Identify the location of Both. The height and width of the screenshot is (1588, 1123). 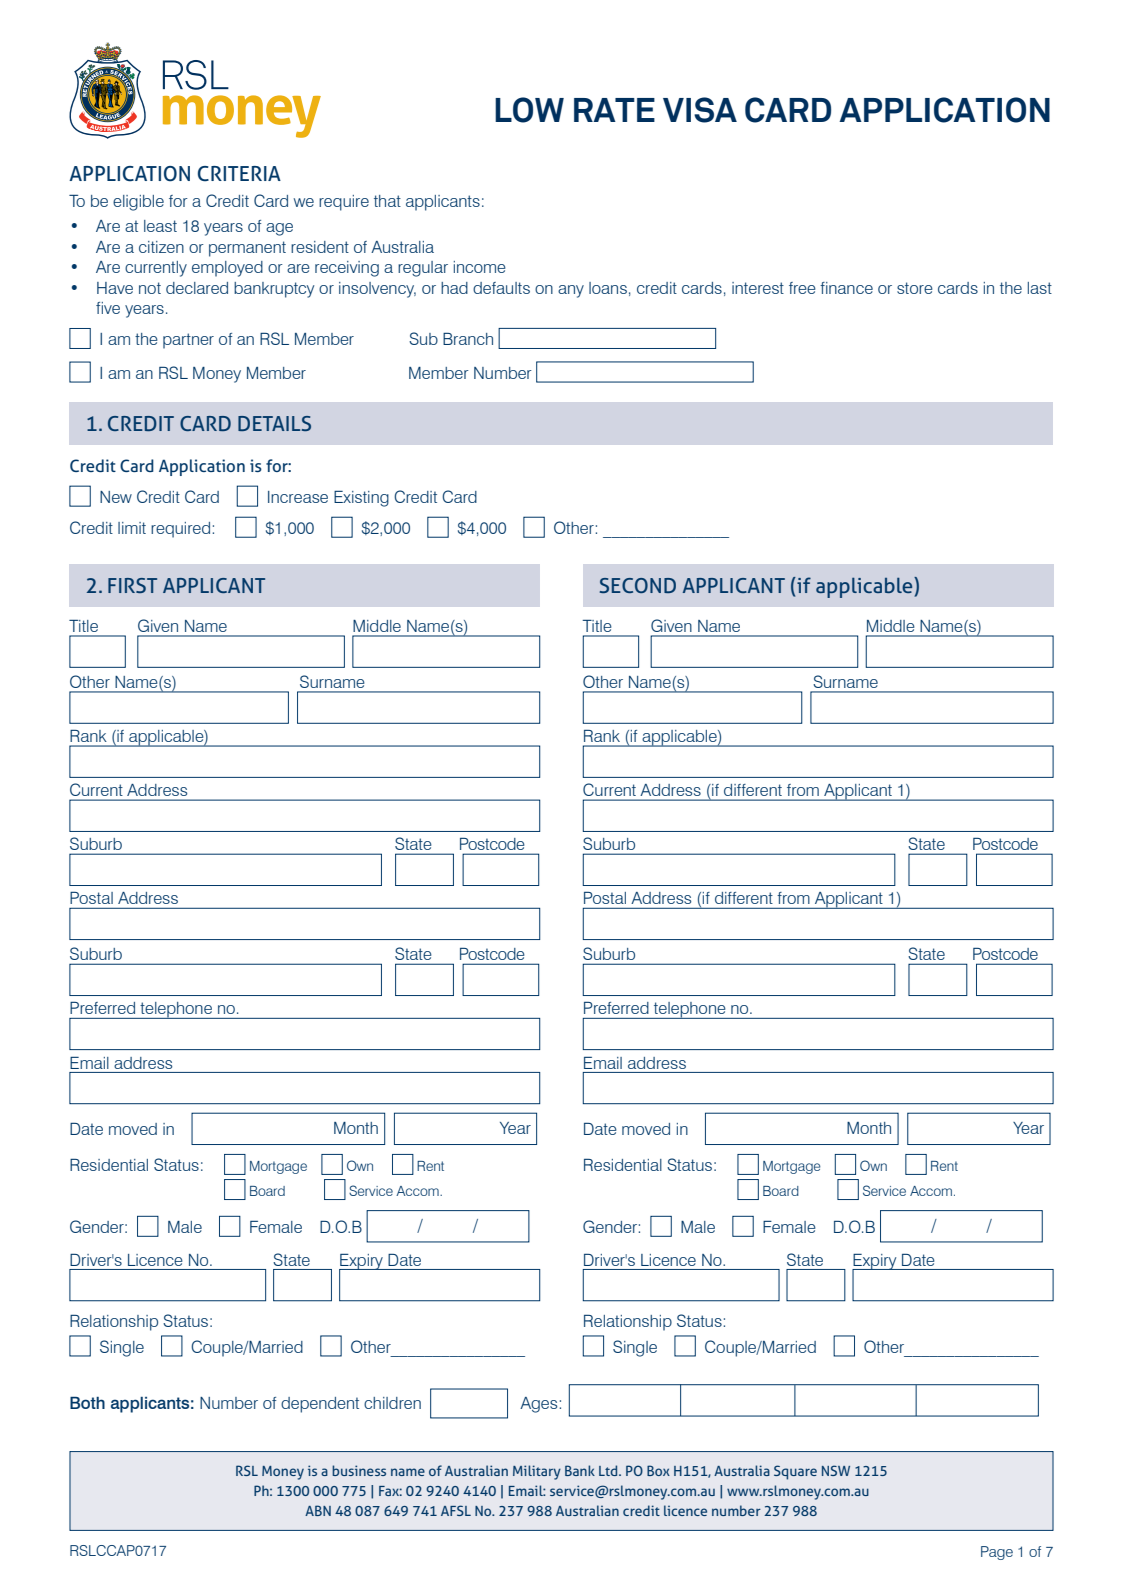
(87, 1403).
